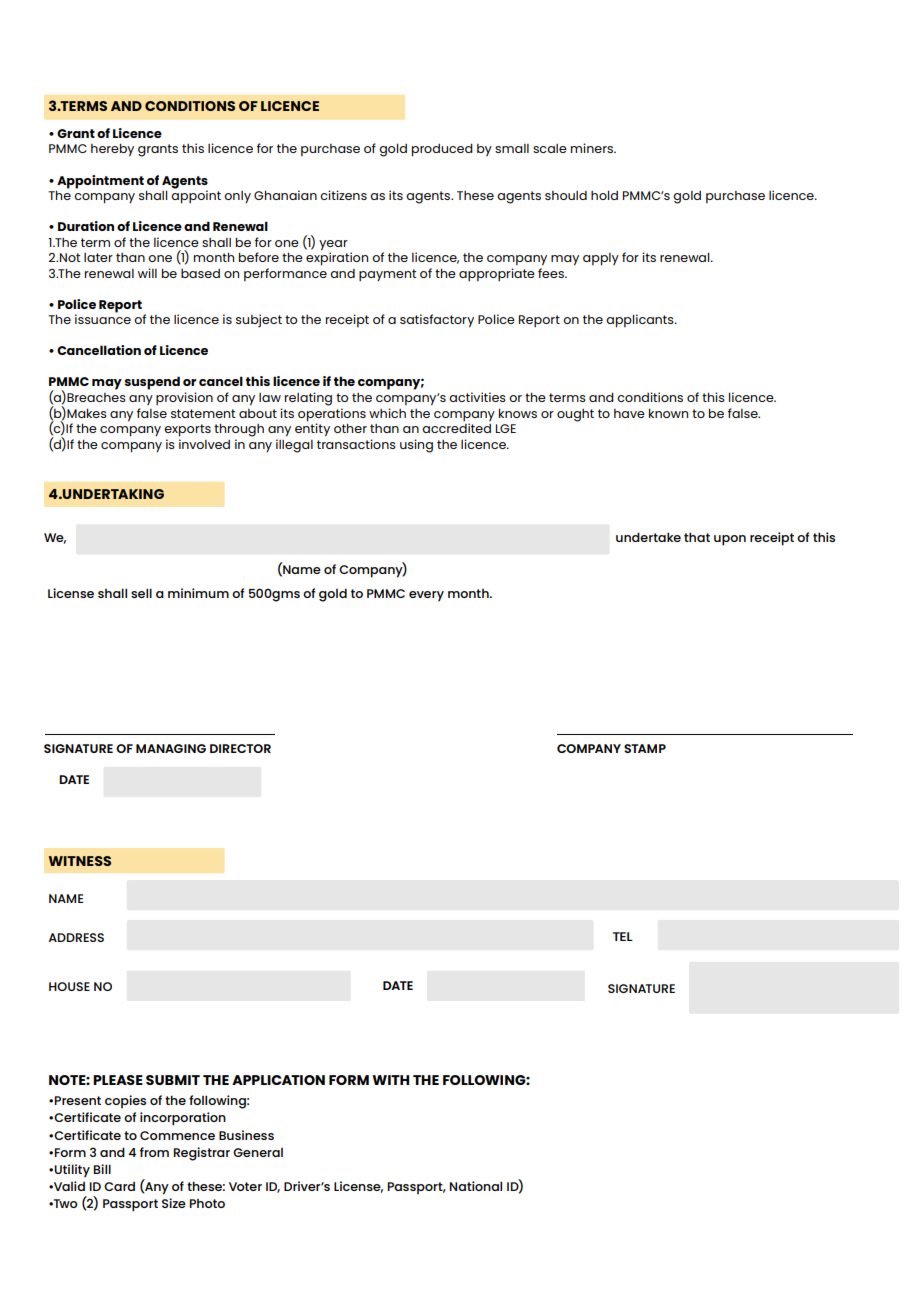  What do you see at coordinates (171, 748) in the screenshot?
I see `MANAGING` at bounding box center [171, 748].
